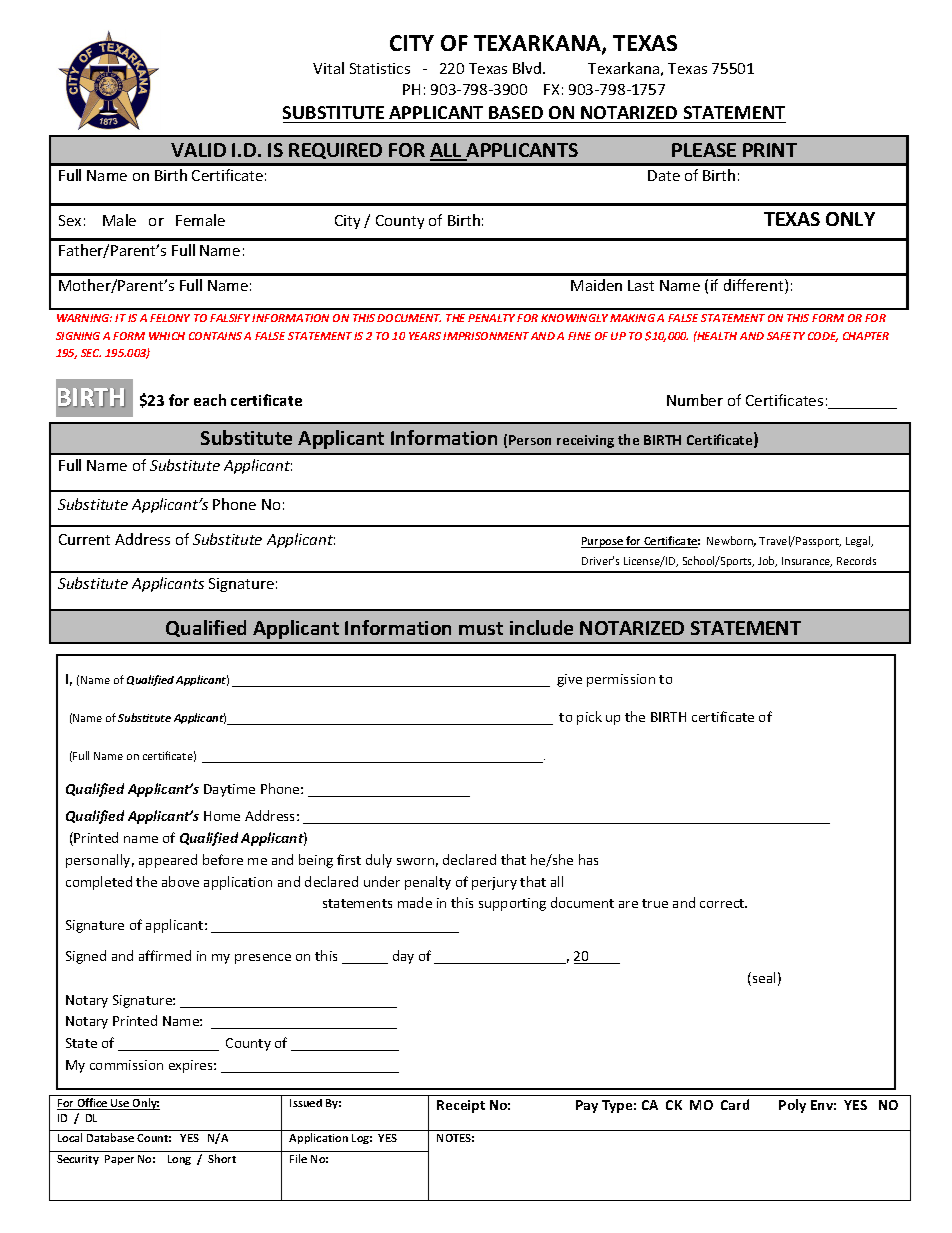 This document has height=1233, width=952. What do you see at coordinates (704, 150) in the document?
I see `PLEASE` at bounding box center [704, 150].
